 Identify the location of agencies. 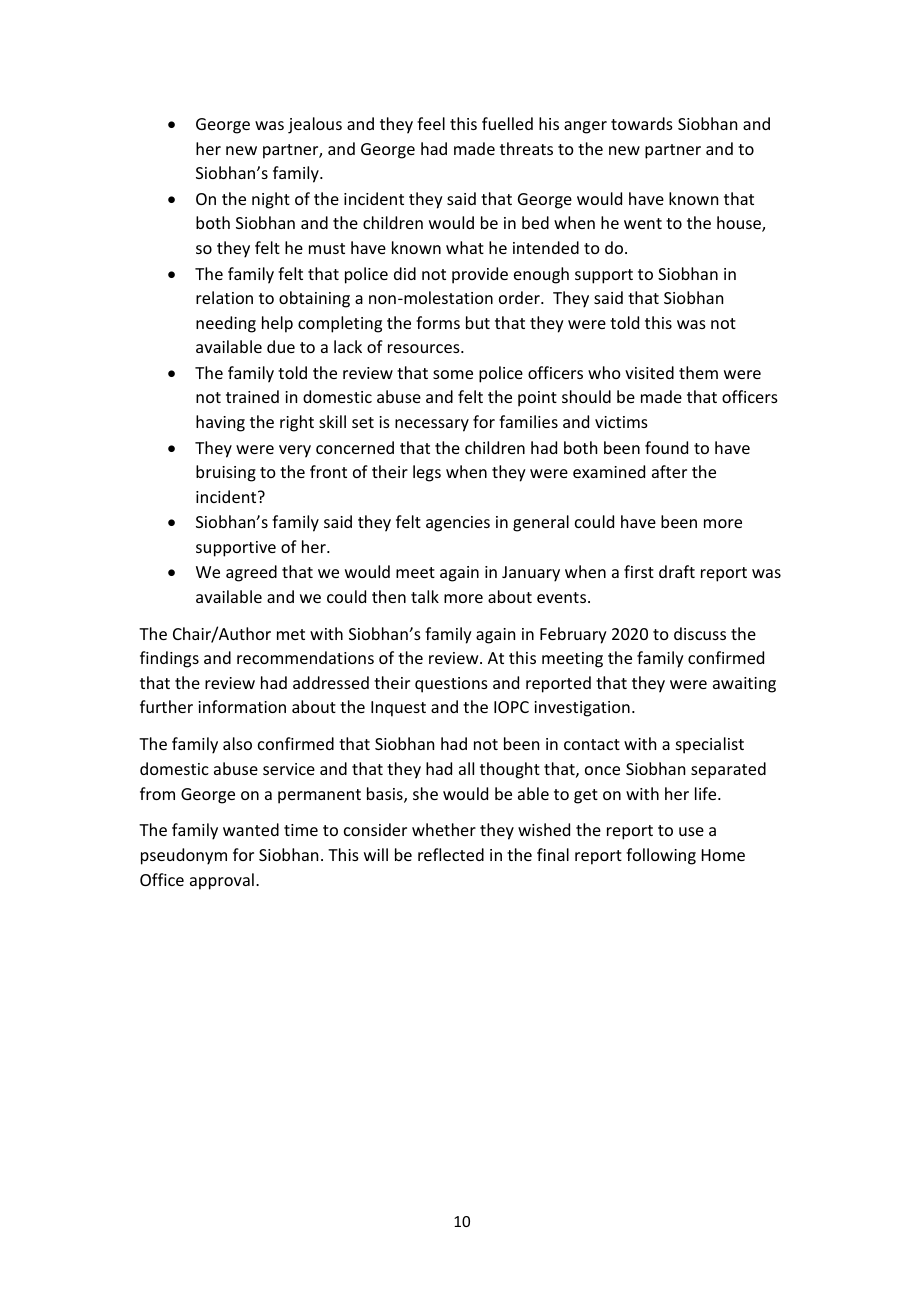
(458, 524).
